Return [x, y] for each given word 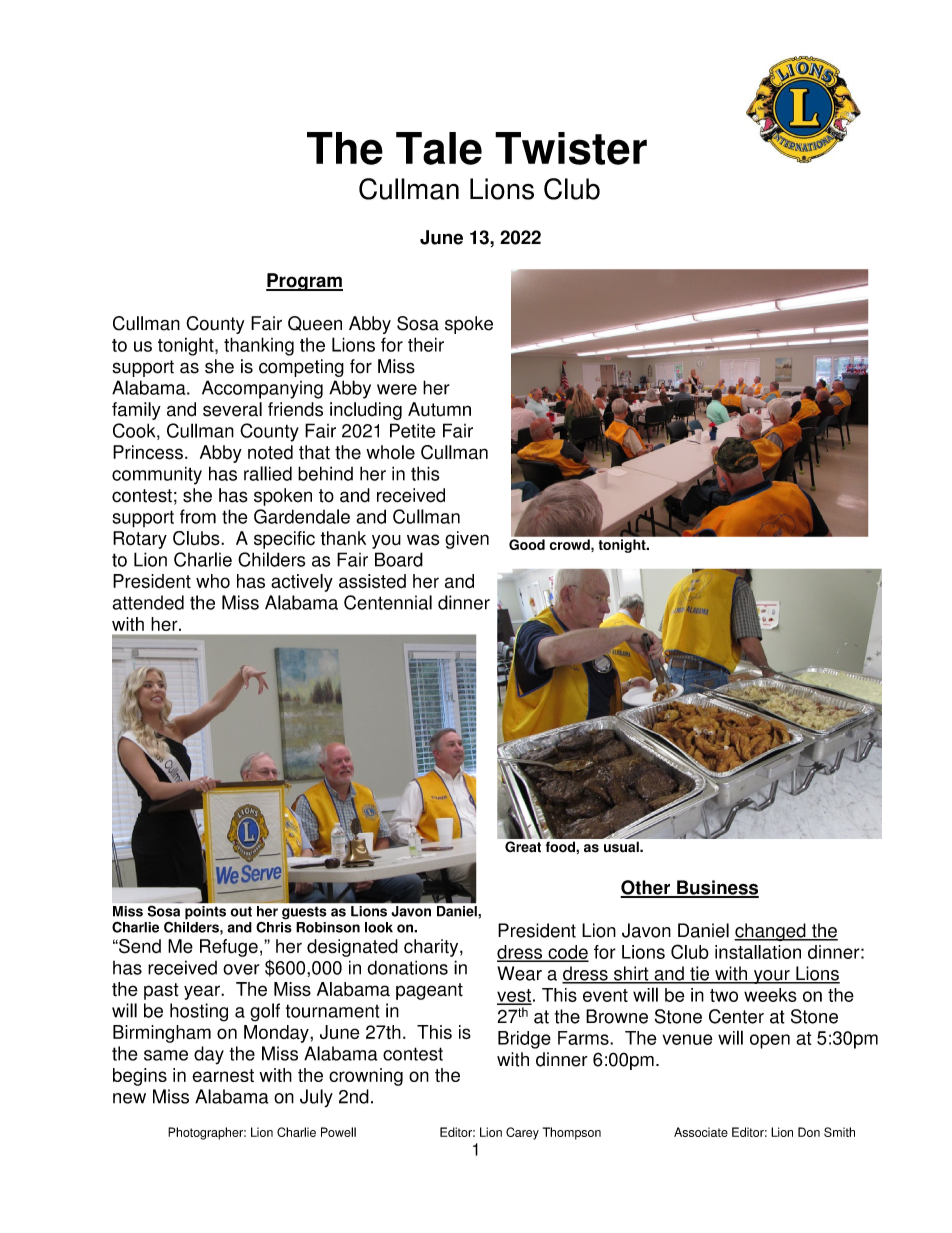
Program [304, 282]
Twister [571, 148]
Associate [701, 1132]
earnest [223, 1075]
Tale [439, 148]
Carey [522, 1133]
